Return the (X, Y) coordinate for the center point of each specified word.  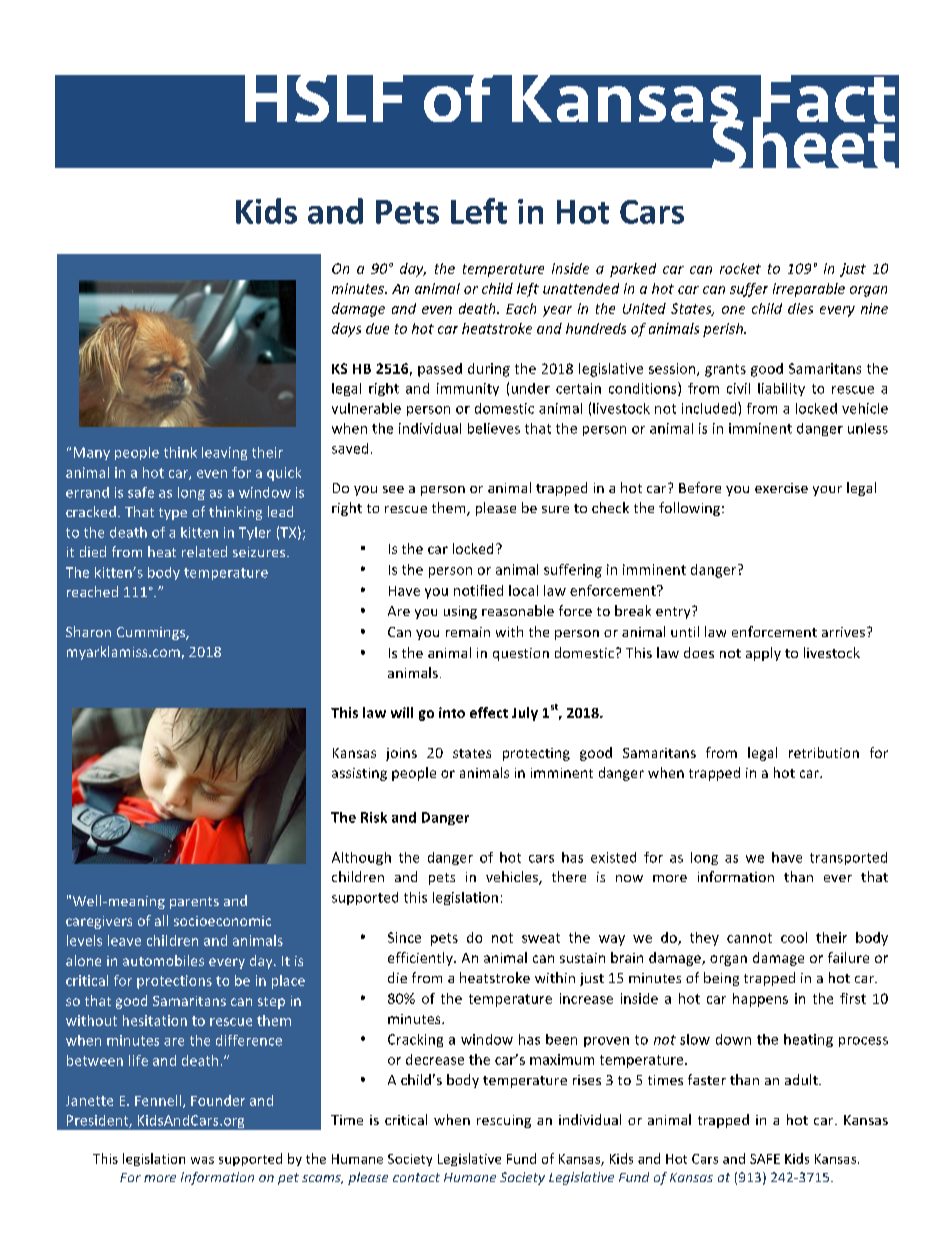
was (202, 1160)
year (557, 311)
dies (800, 308)
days (346, 330)
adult (802, 1079)
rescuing (504, 1121)
